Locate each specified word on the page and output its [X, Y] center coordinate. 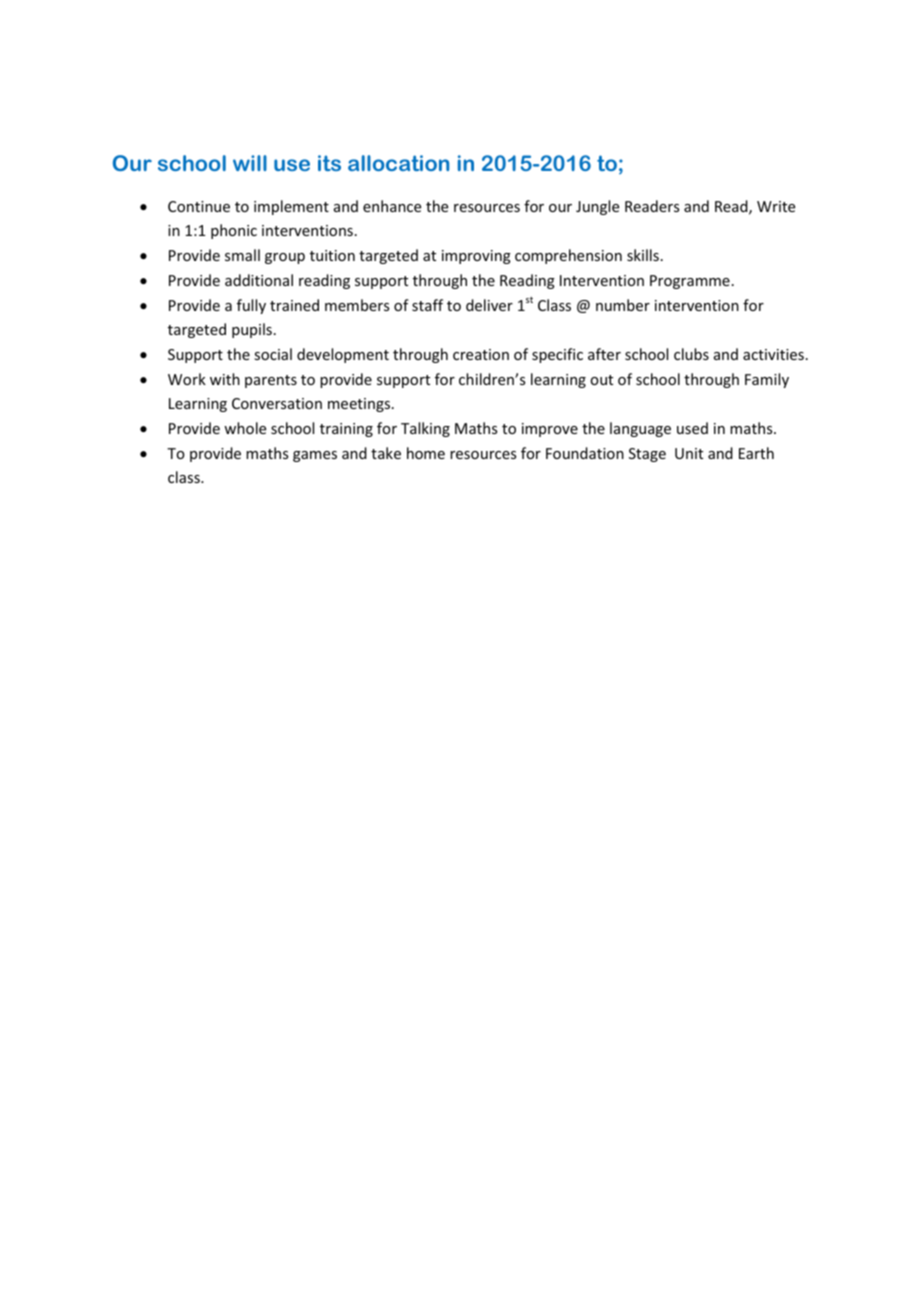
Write [776, 206]
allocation [398, 163]
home [426, 453]
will [250, 163]
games [315, 456]
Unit [689, 453]
